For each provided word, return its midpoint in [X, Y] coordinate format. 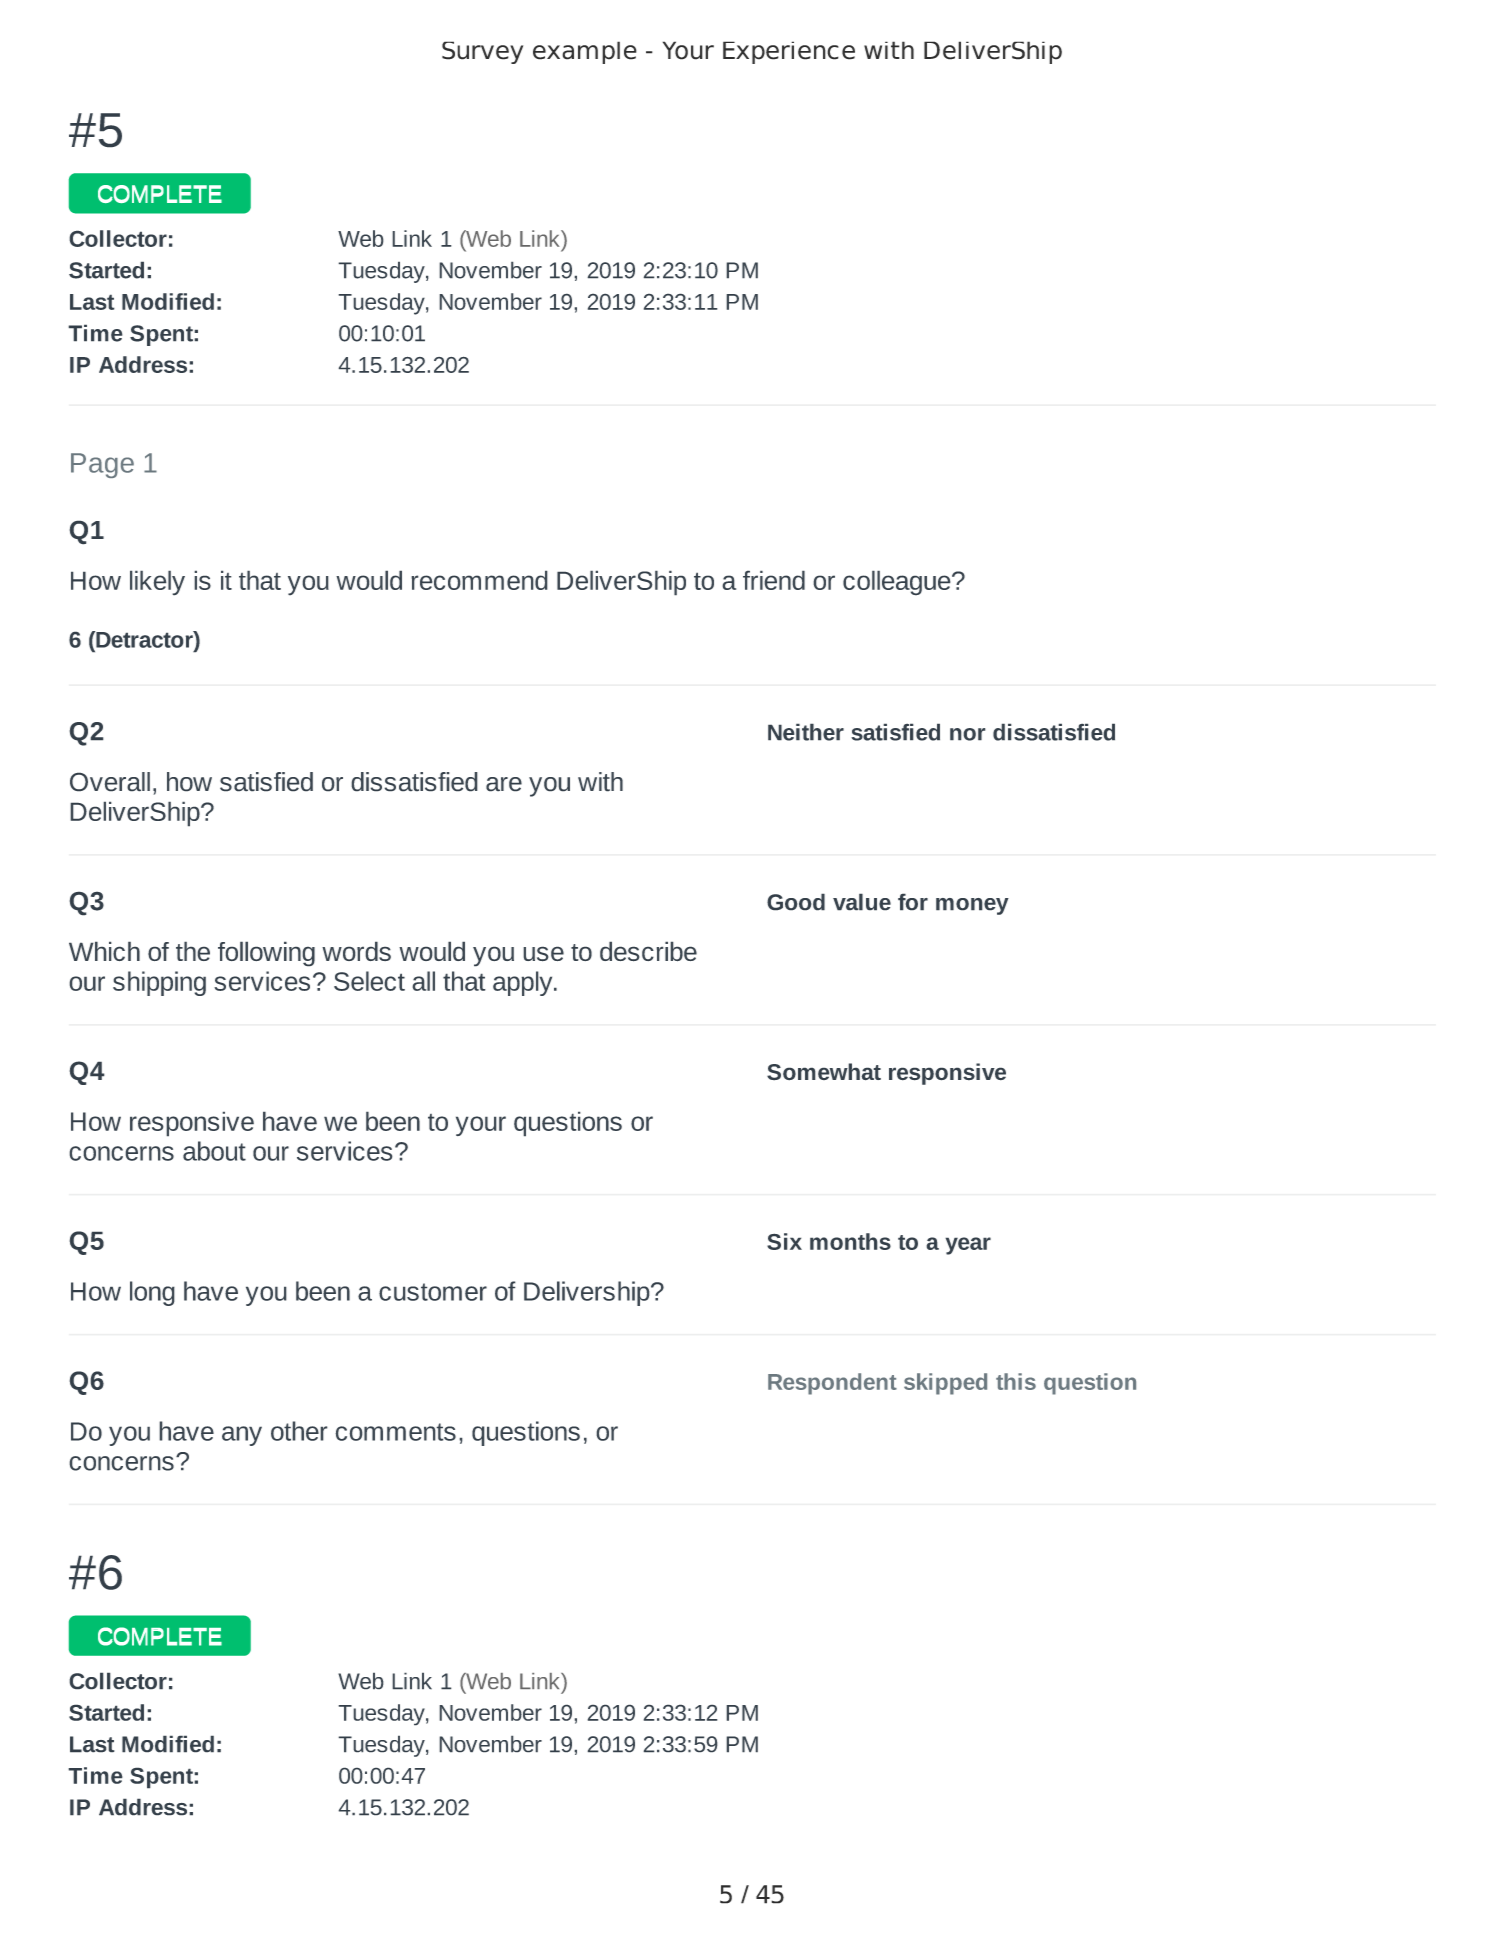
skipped [945, 1384]
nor [968, 734]
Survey [482, 52]
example [585, 52]
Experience [789, 52]
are [504, 784]
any [242, 1436]
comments [395, 1432]
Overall [110, 782]
